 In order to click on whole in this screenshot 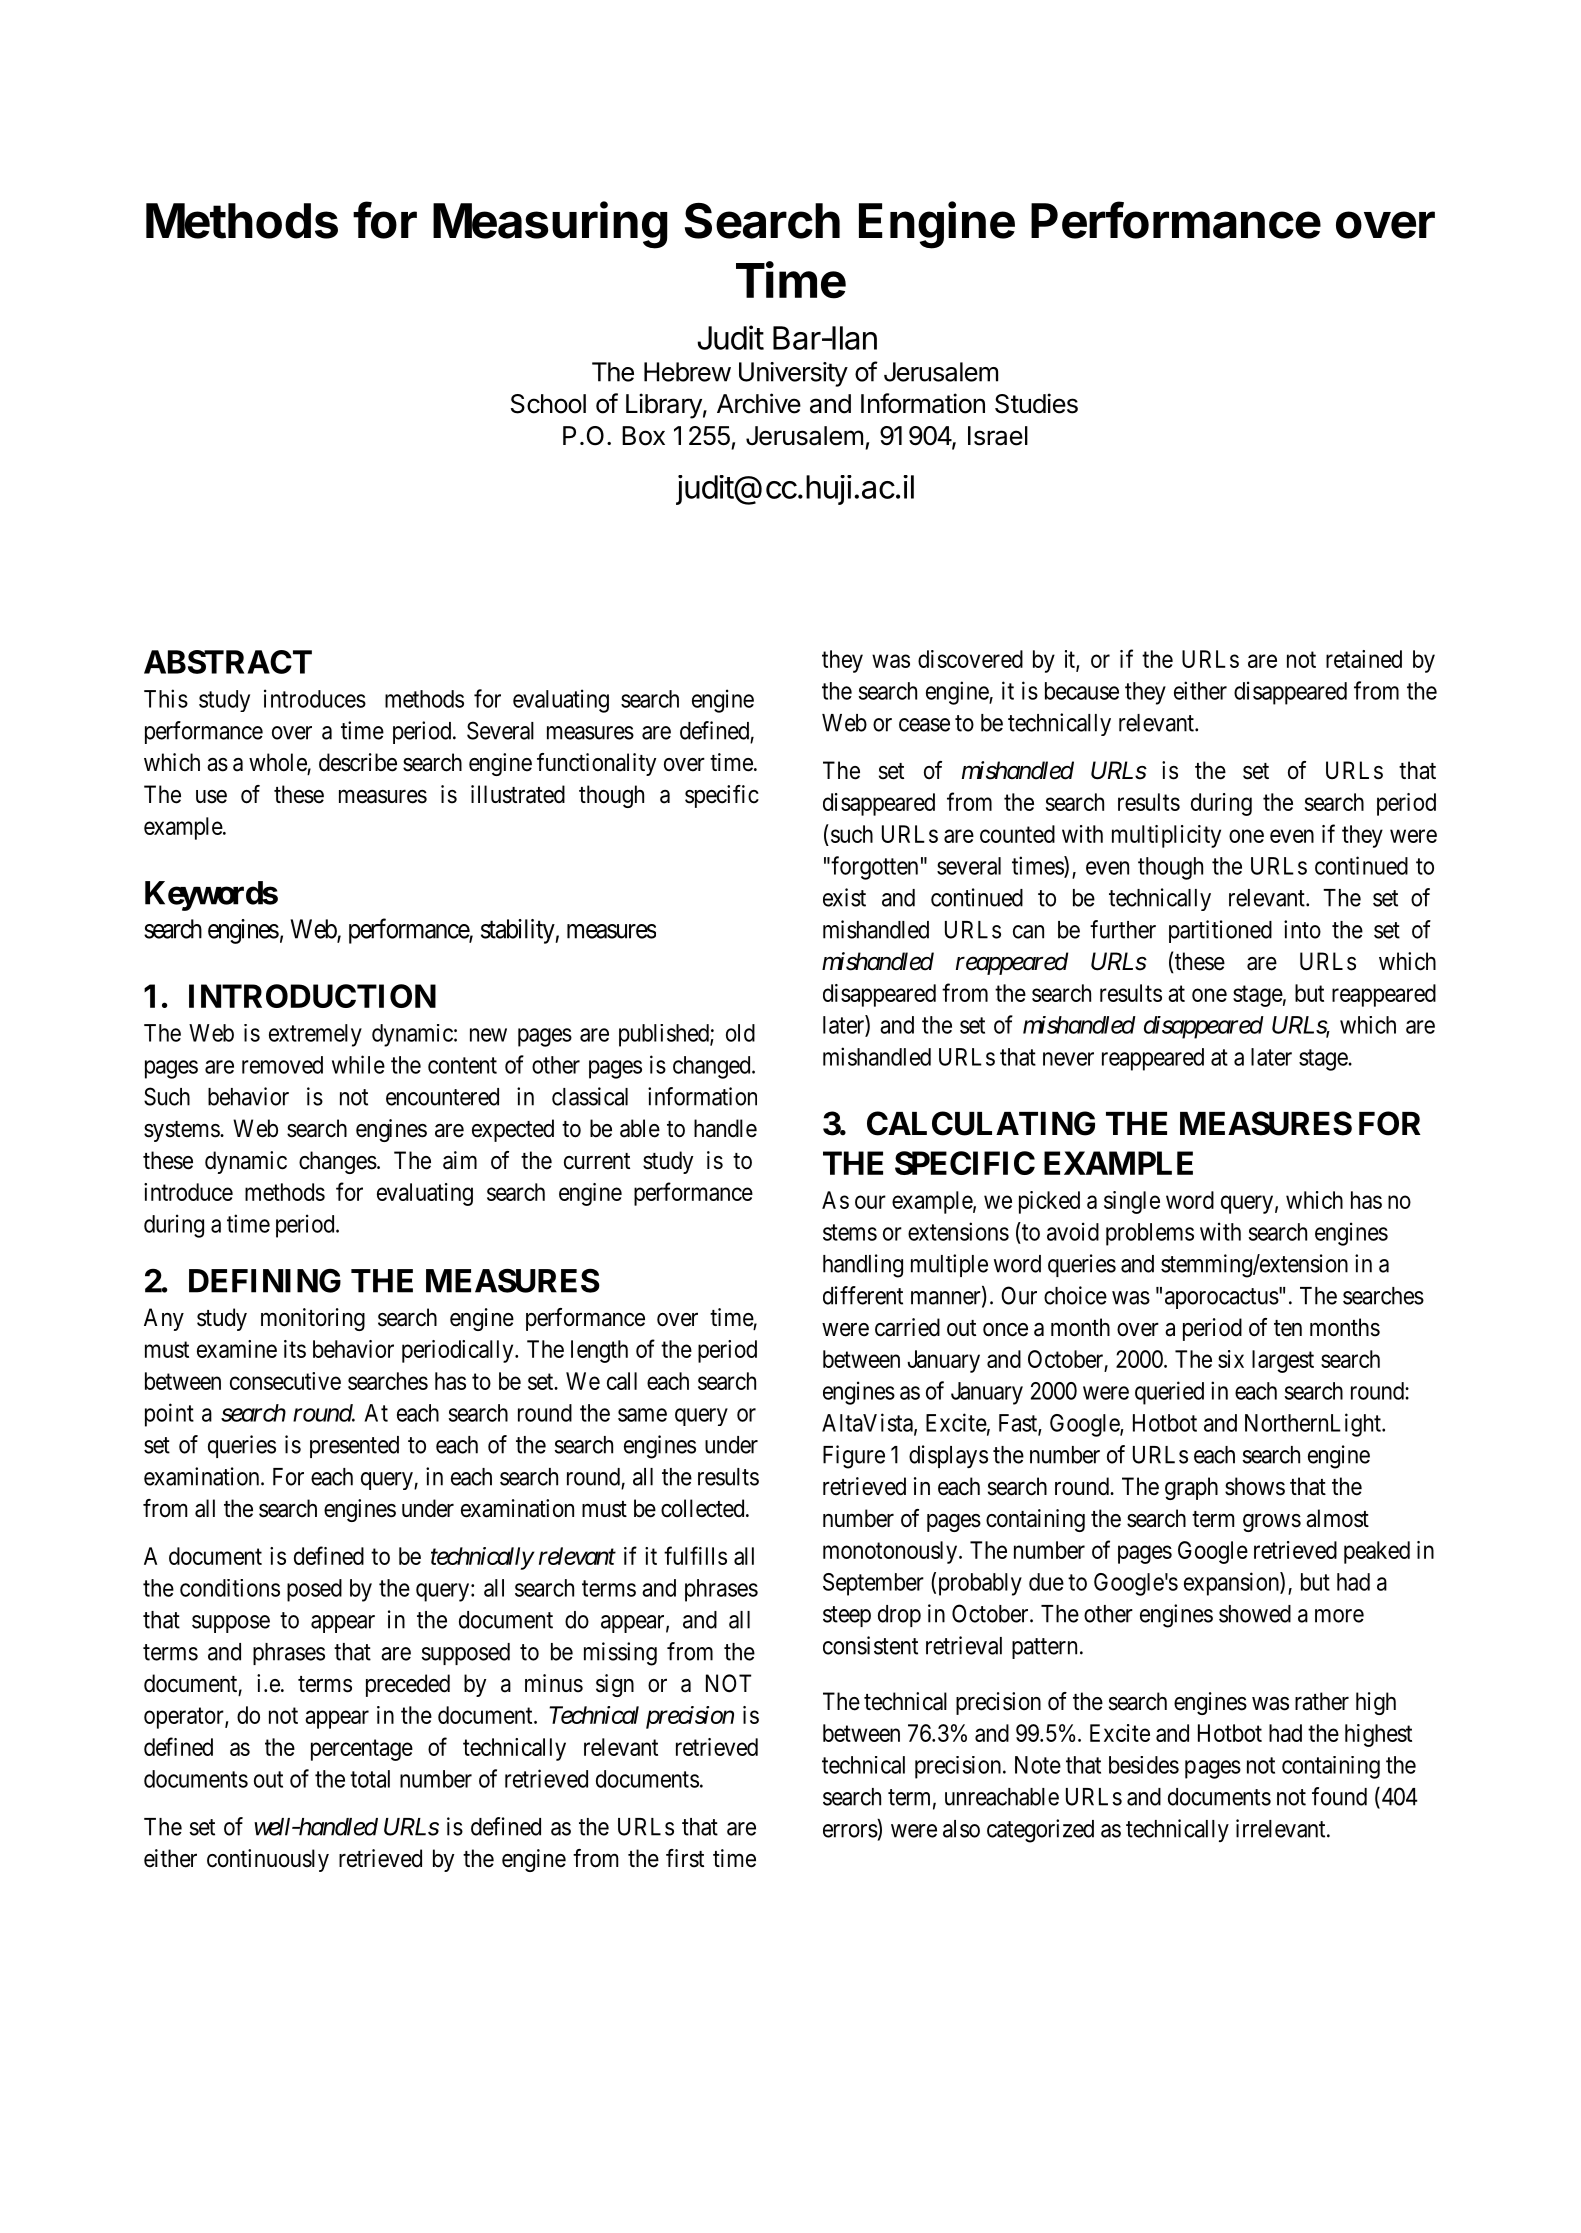, I will do `click(278, 763)`.
